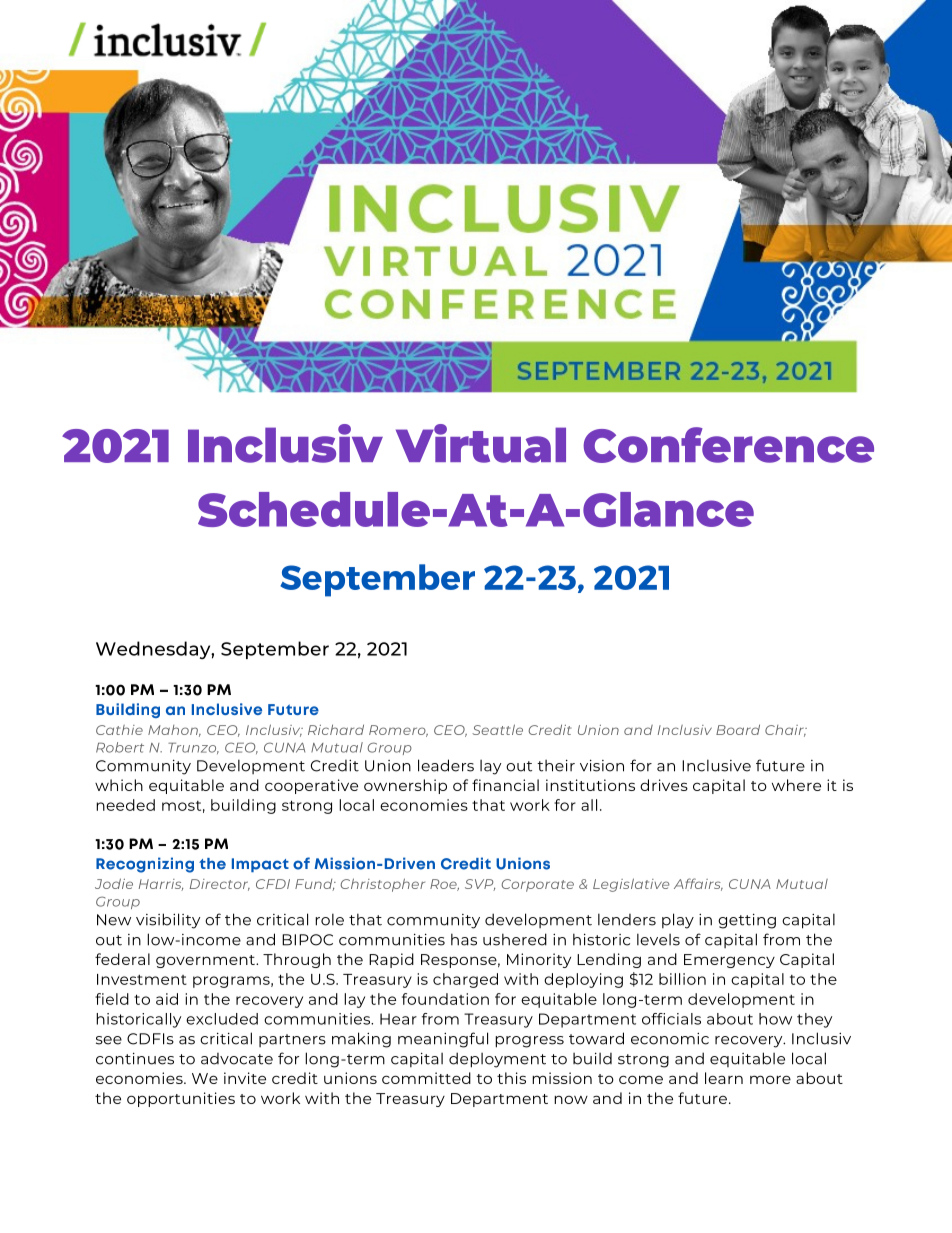 The height and width of the screenshot is (1233, 952). Describe the element at coordinates (181, 1099) in the screenshot. I see `opportunities` at that location.
